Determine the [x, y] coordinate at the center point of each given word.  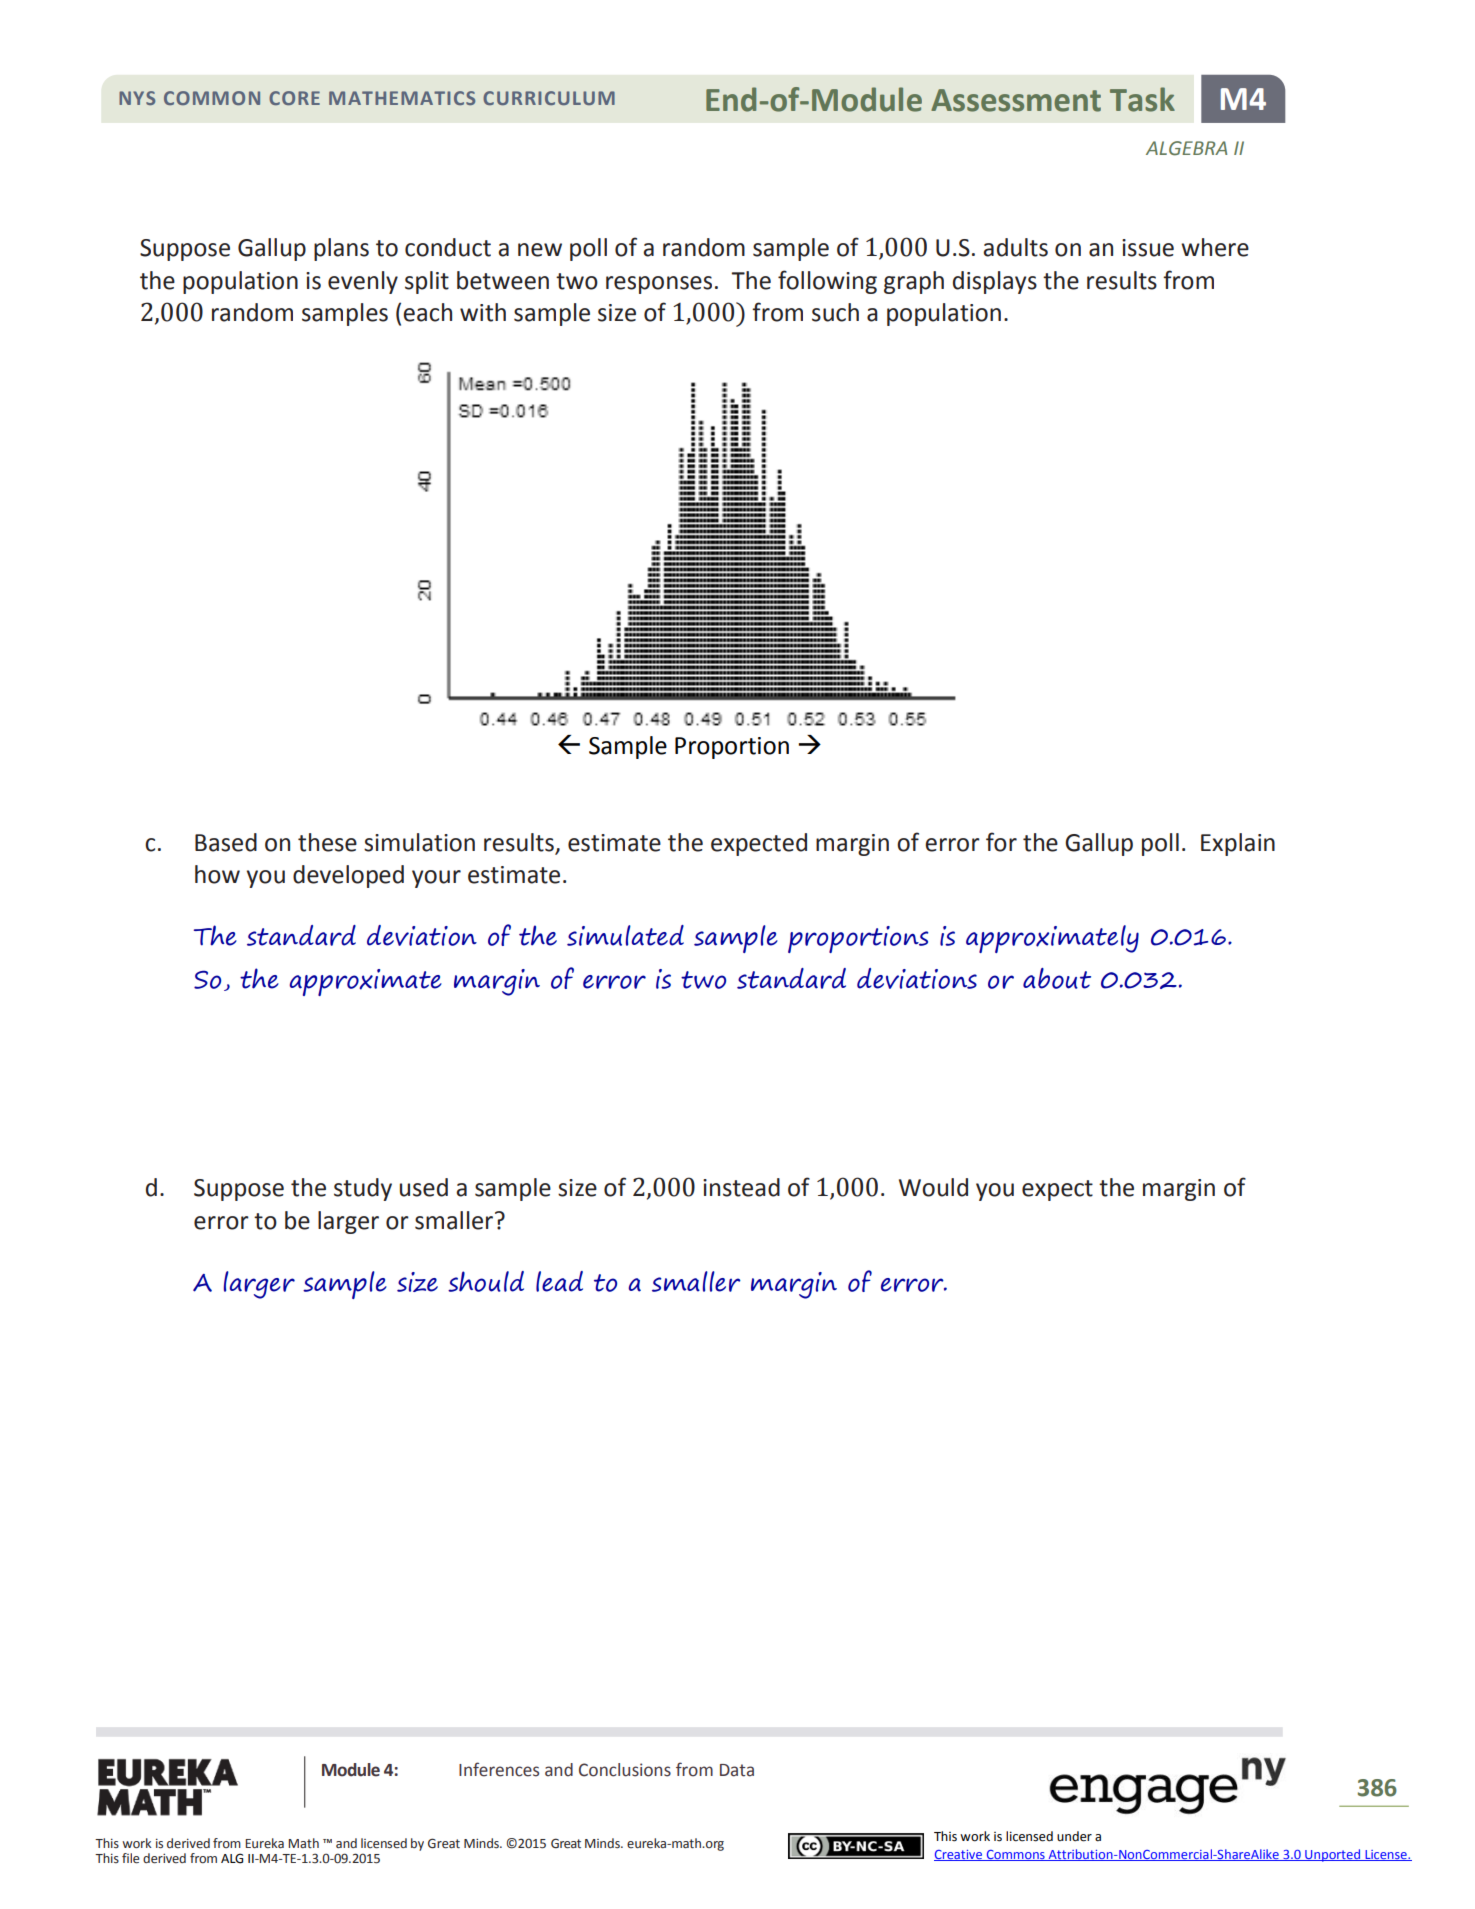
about [1057, 978]
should [486, 1281]
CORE [294, 98]
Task [1142, 99]
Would [933, 1187]
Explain [1238, 844]
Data [737, 1770]
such [835, 312]
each [427, 312]
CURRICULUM [549, 98]
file [131, 1858]
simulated [625, 935]
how [217, 874]
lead [559, 1281]
